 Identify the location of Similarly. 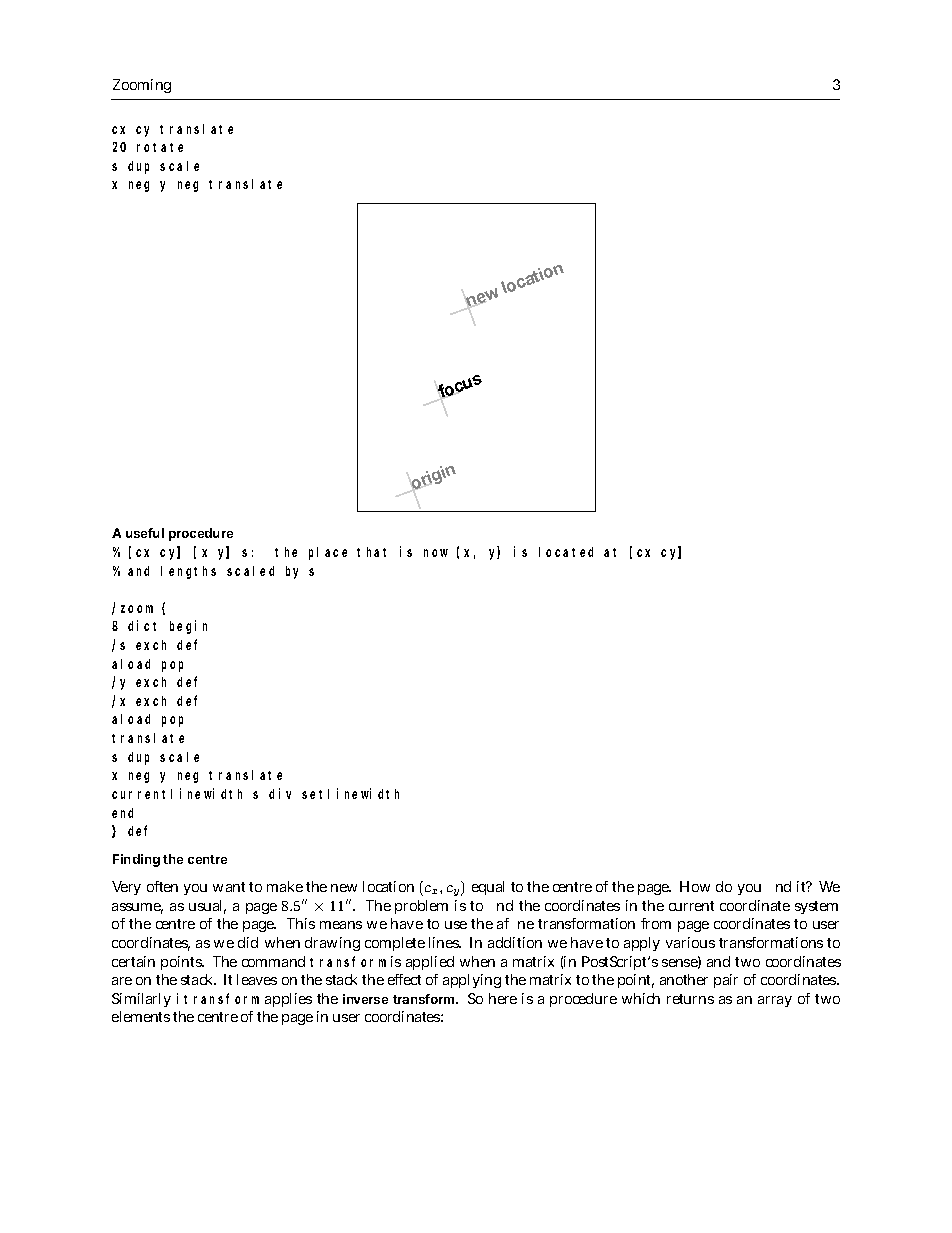
(141, 1000).
